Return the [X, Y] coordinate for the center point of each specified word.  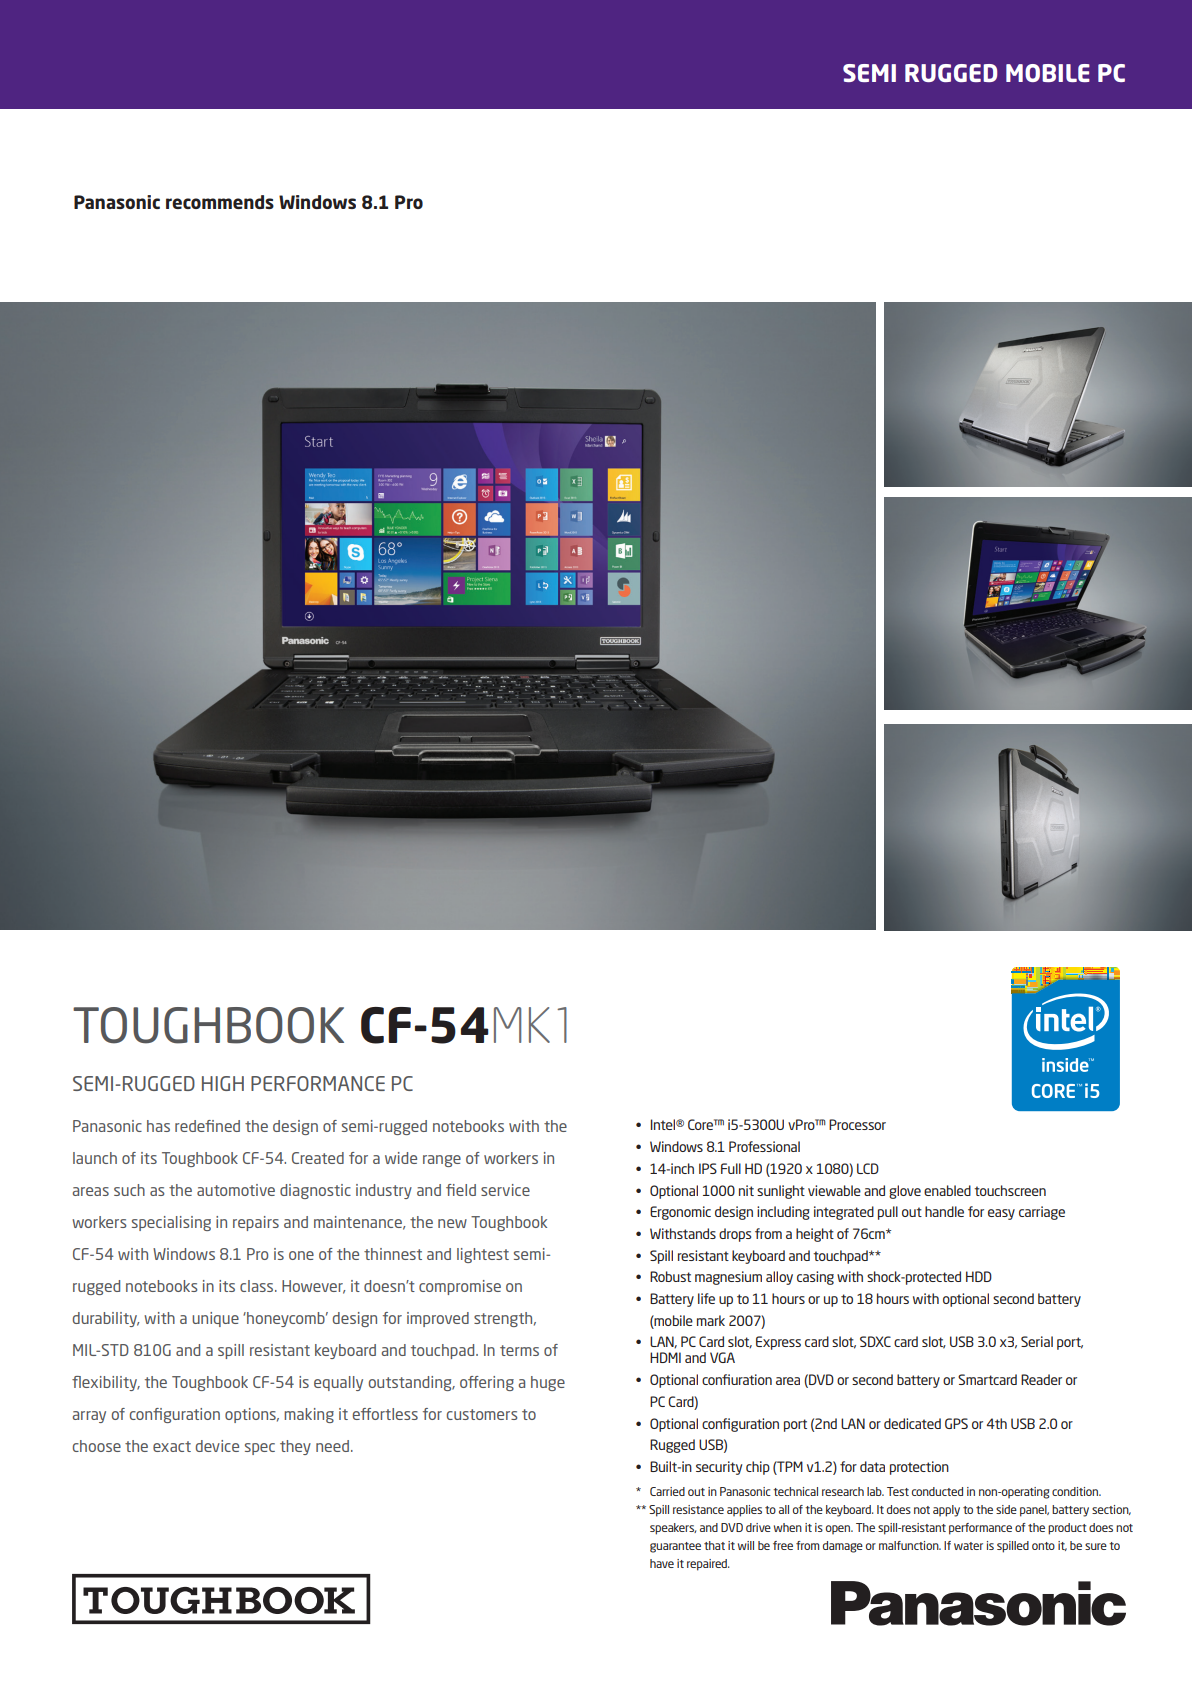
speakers [673, 1529]
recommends [220, 202]
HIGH [223, 1083]
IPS [708, 1168]
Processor [857, 1124]
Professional [764, 1146]
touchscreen [1010, 1190]
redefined [207, 1126]
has [158, 1126]
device [217, 1446]
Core [701, 1124]
